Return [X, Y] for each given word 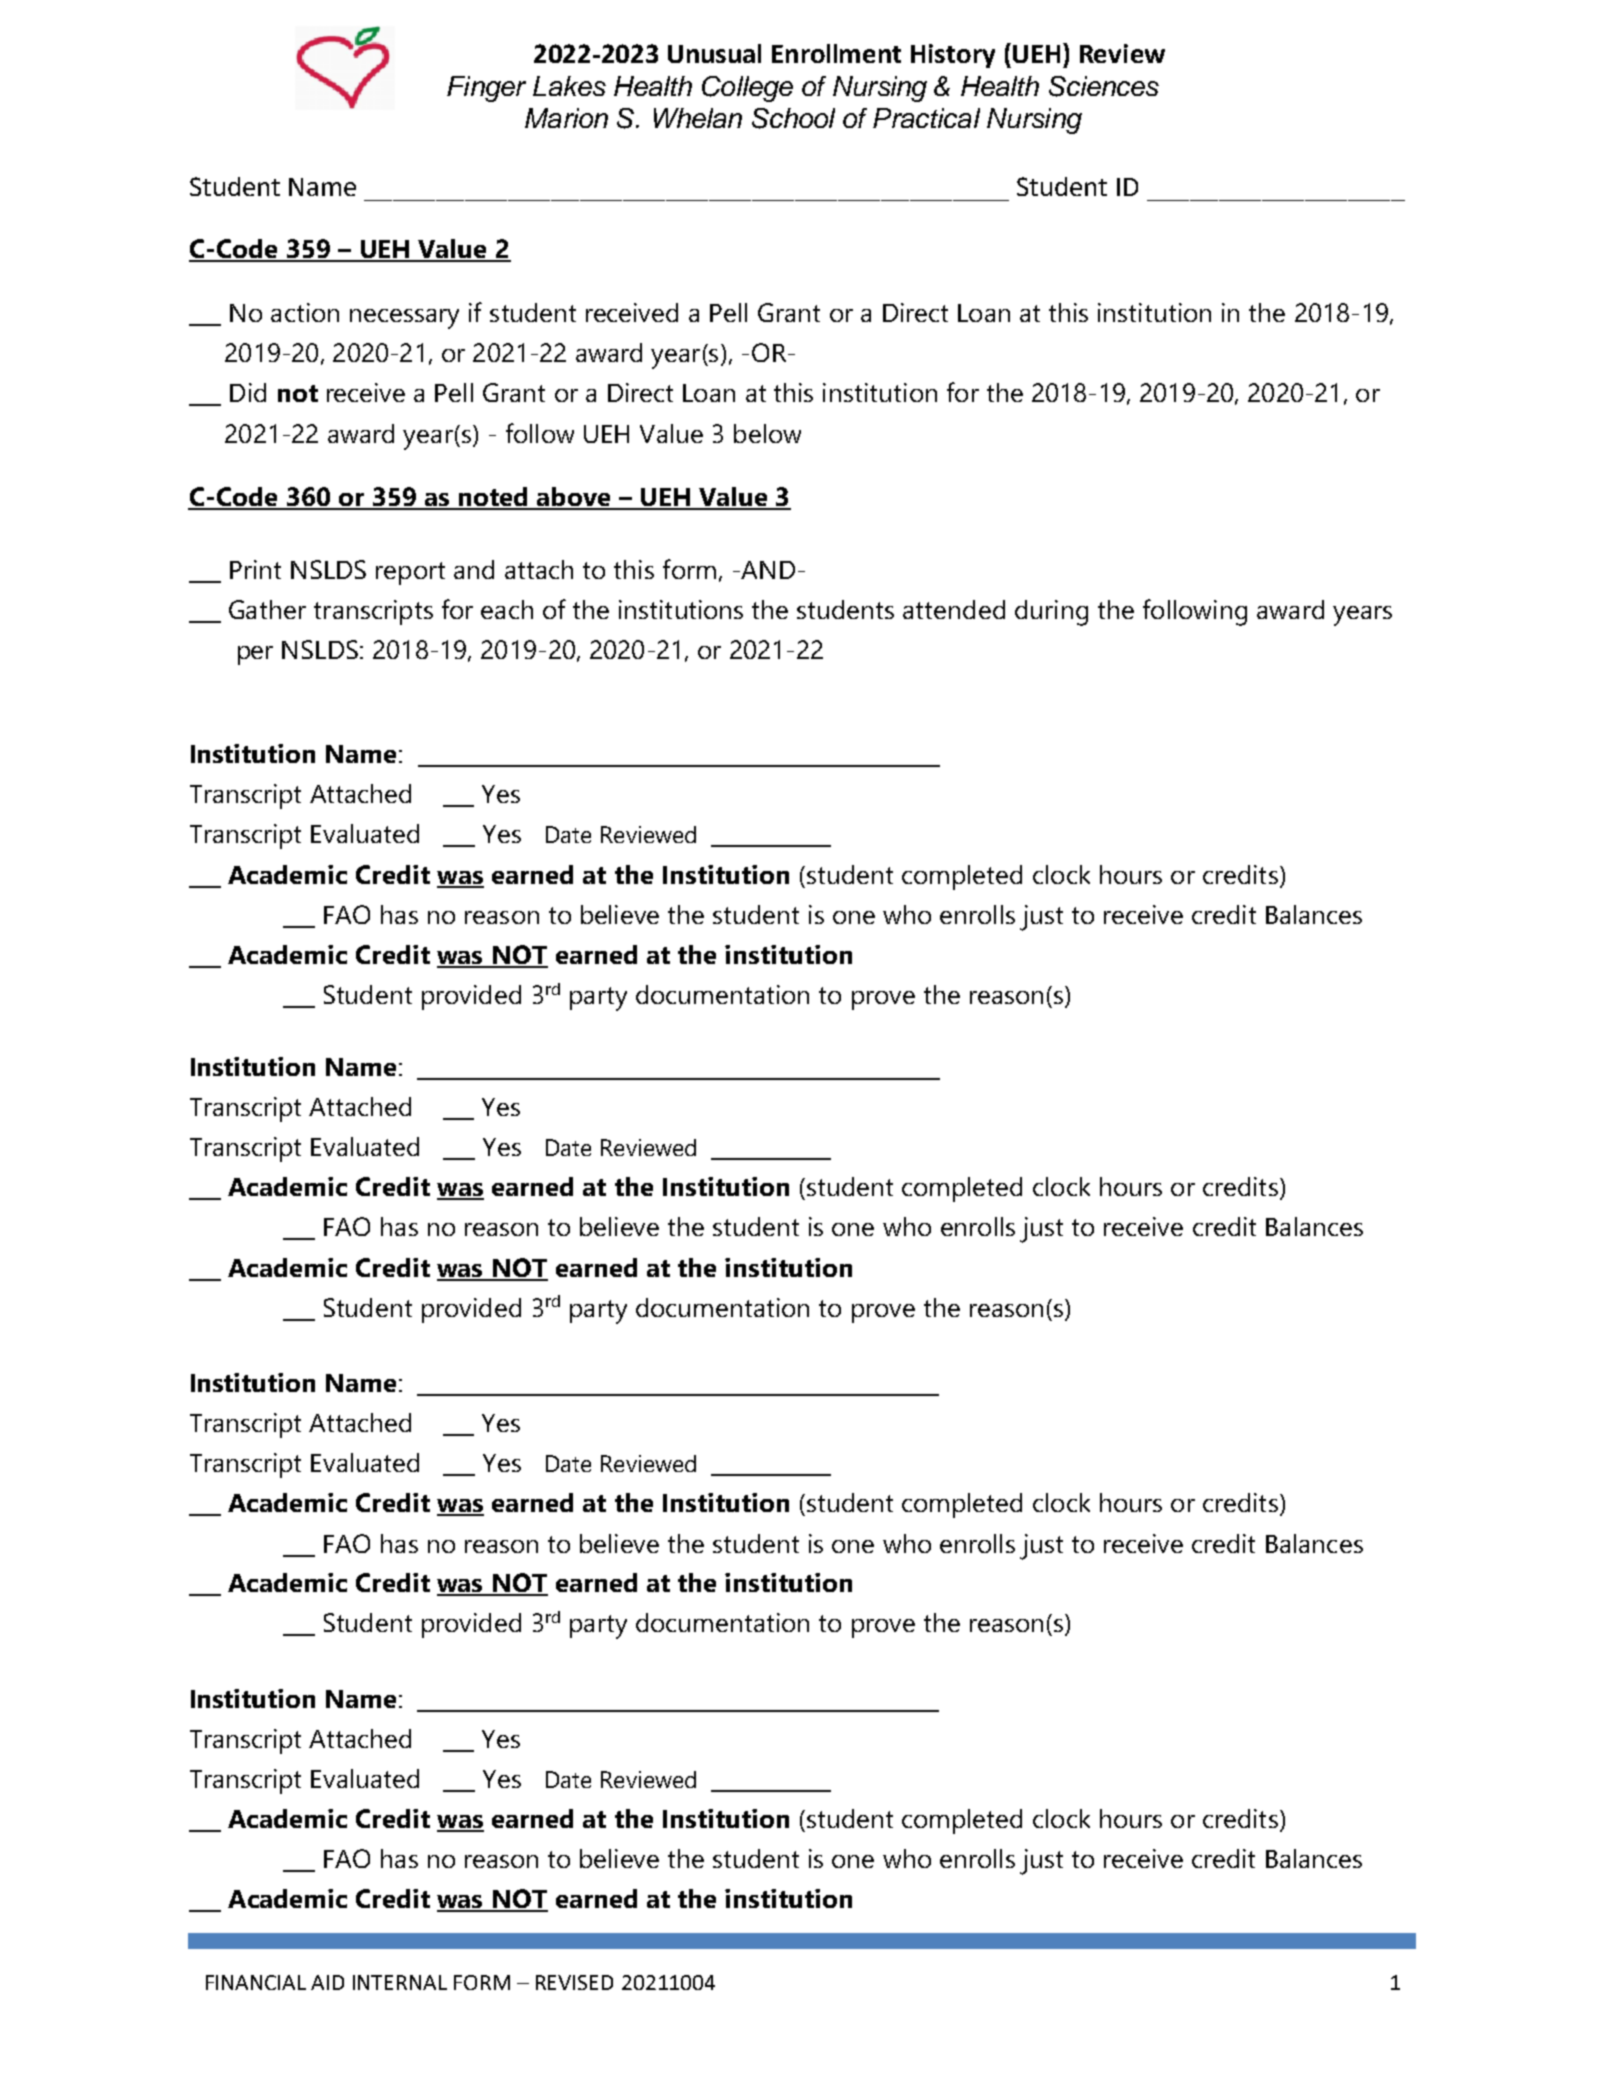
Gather [267, 609]
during [1051, 613]
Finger [486, 89]
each [507, 609]
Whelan [698, 118]
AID [327, 1982]
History [953, 56]
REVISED [574, 1982]
